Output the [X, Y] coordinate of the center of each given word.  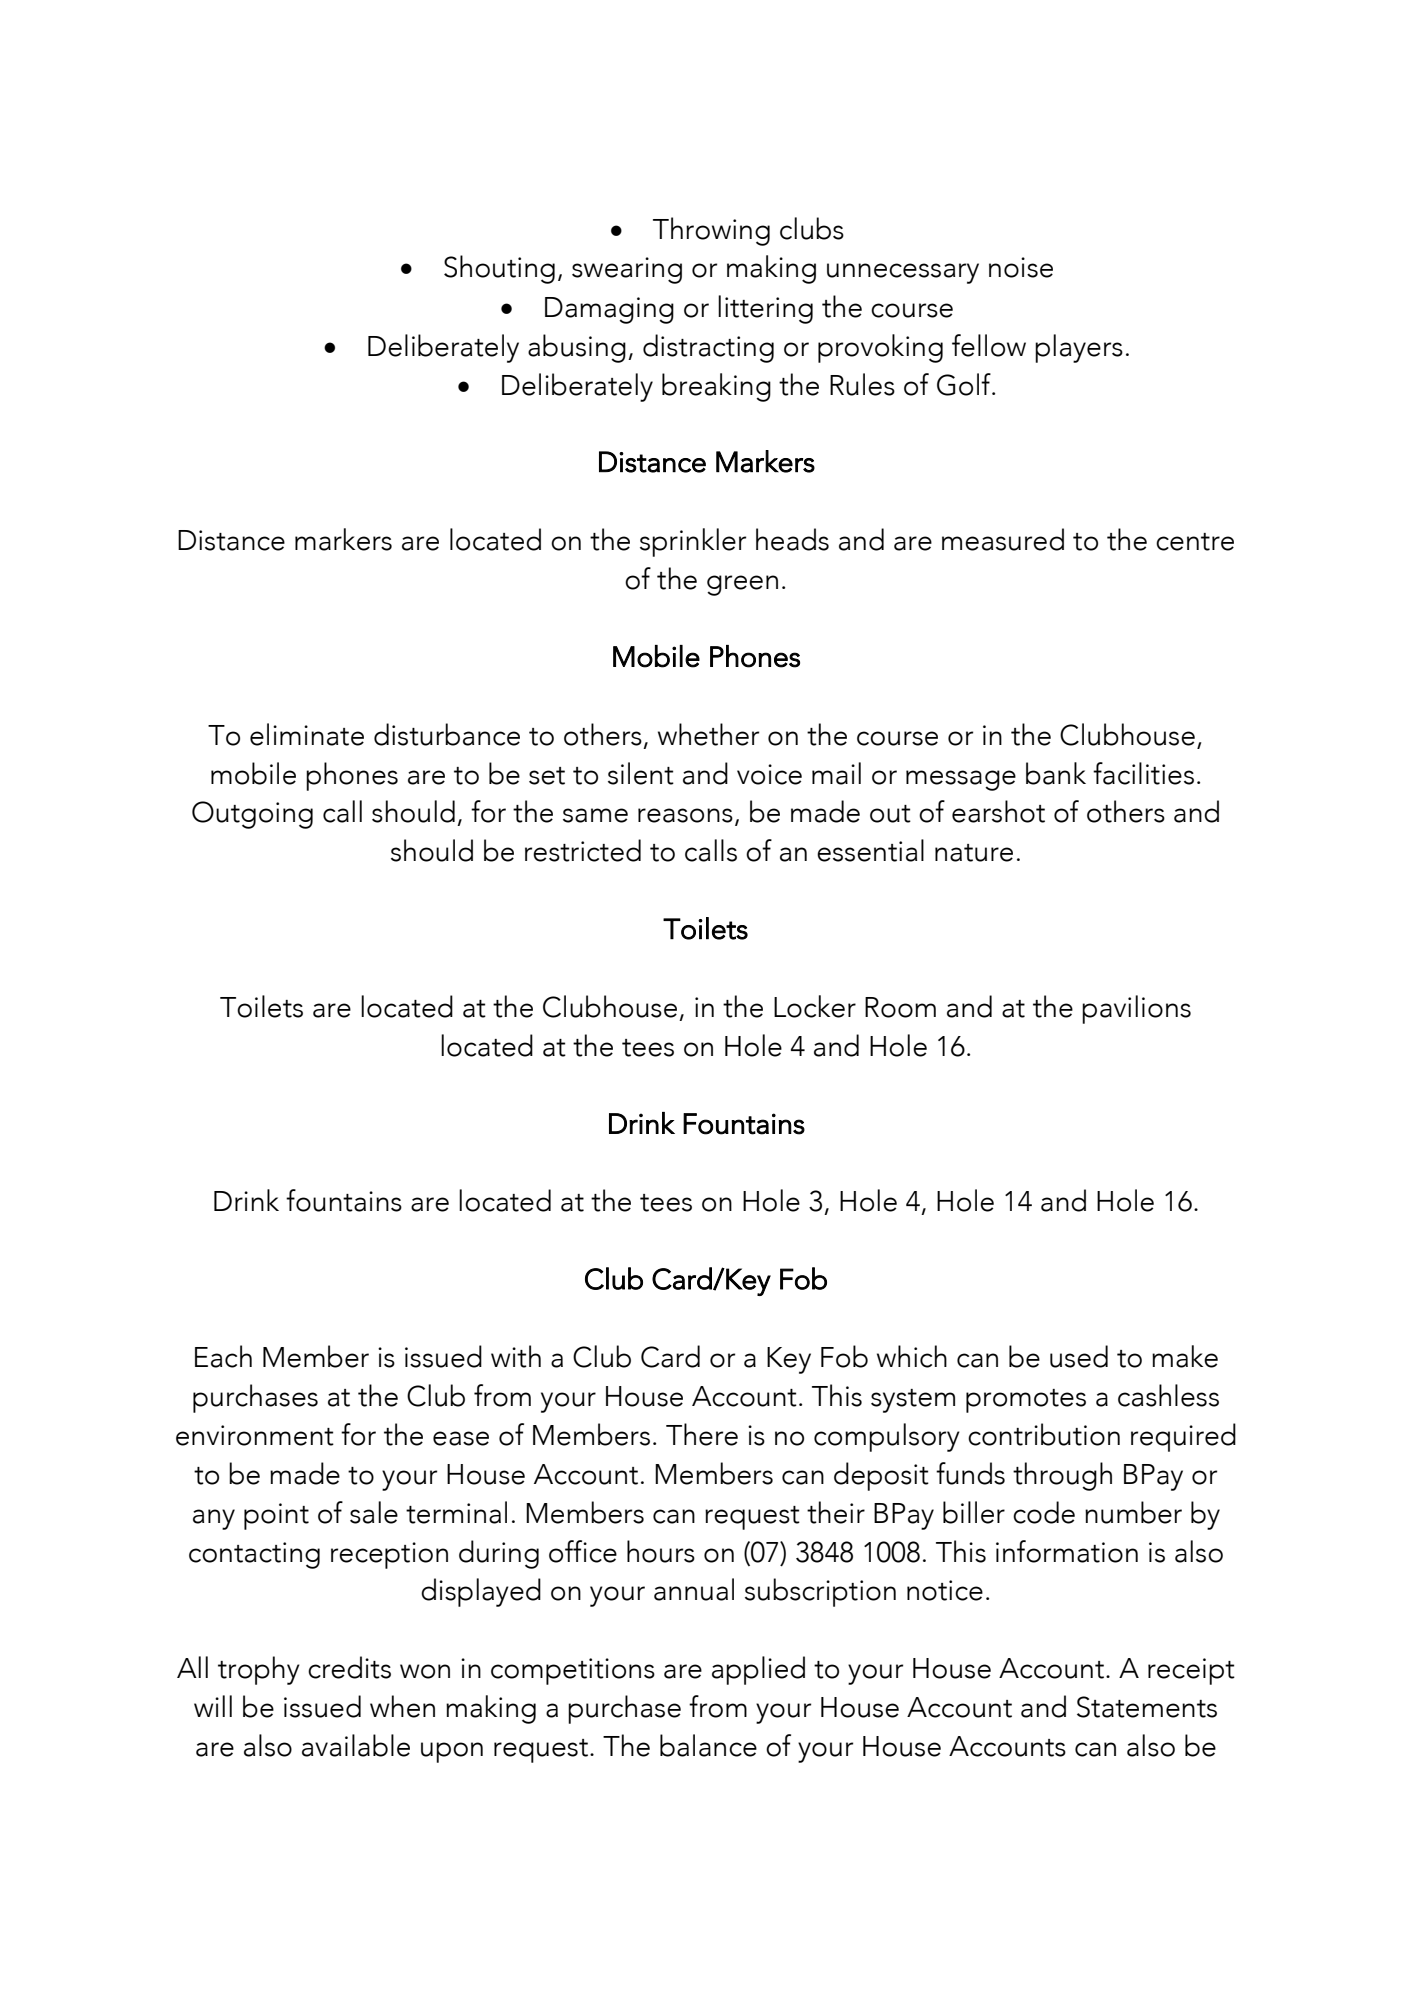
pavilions [1136, 1009]
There [702, 1434]
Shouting [499, 269]
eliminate [307, 734]
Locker [815, 1006]
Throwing [711, 231]
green [742, 585]
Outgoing [252, 815]
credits [349, 1667]
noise [1021, 267]
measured [1003, 539]
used [1079, 1356]
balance [708, 1745]
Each [223, 1356]
